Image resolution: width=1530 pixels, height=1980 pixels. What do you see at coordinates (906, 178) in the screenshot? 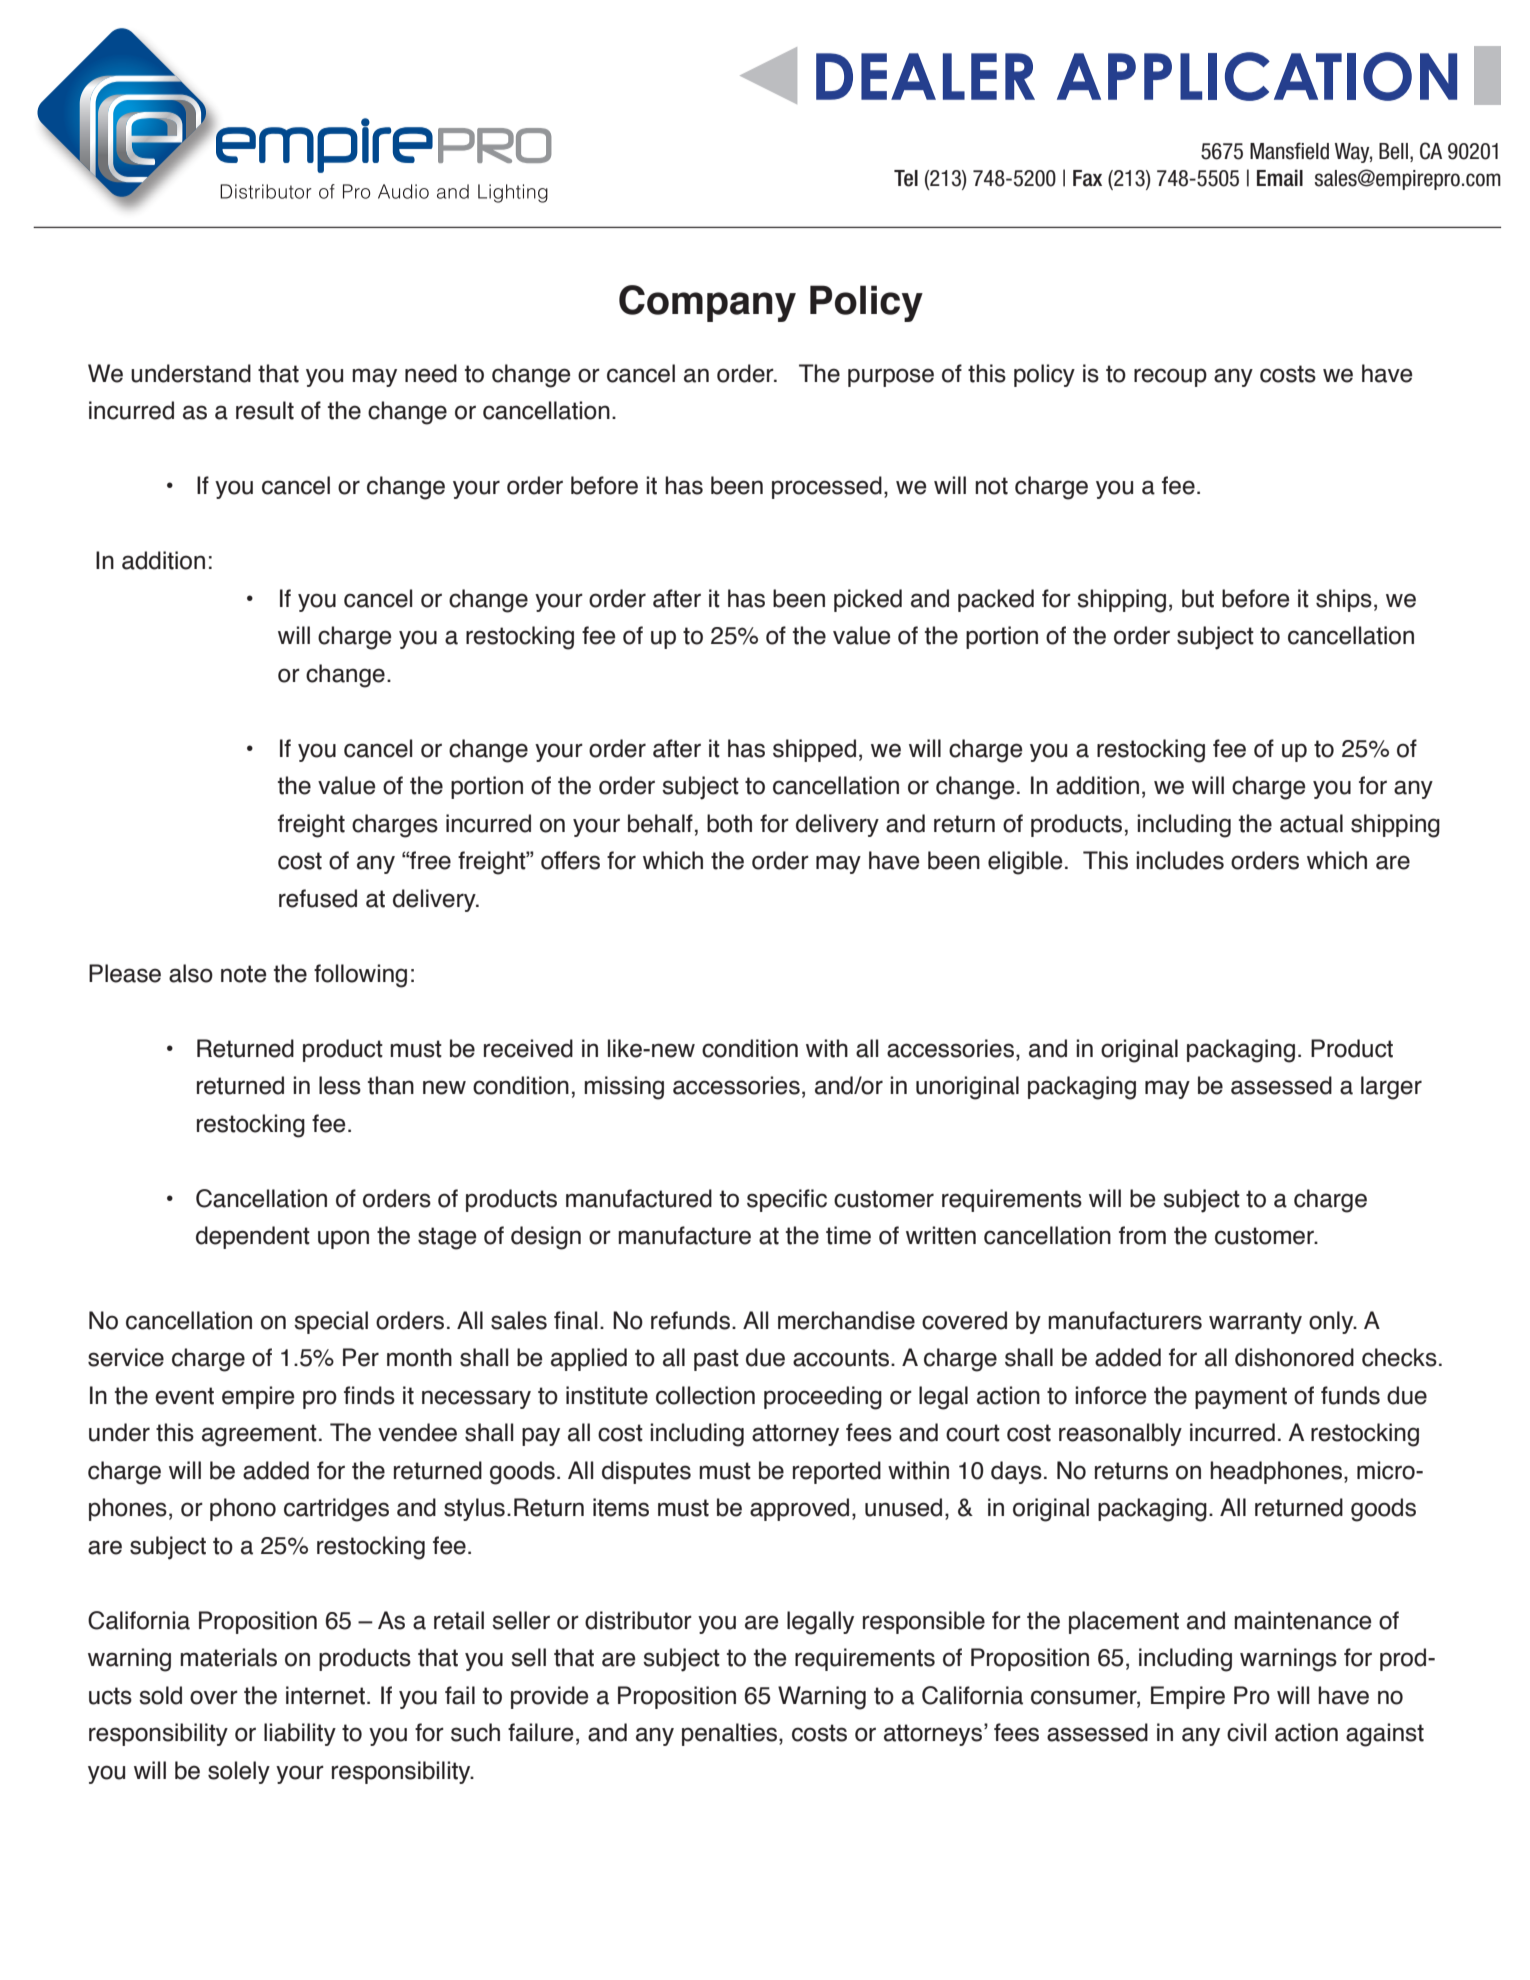
I see `Tel` at bounding box center [906, 178].
